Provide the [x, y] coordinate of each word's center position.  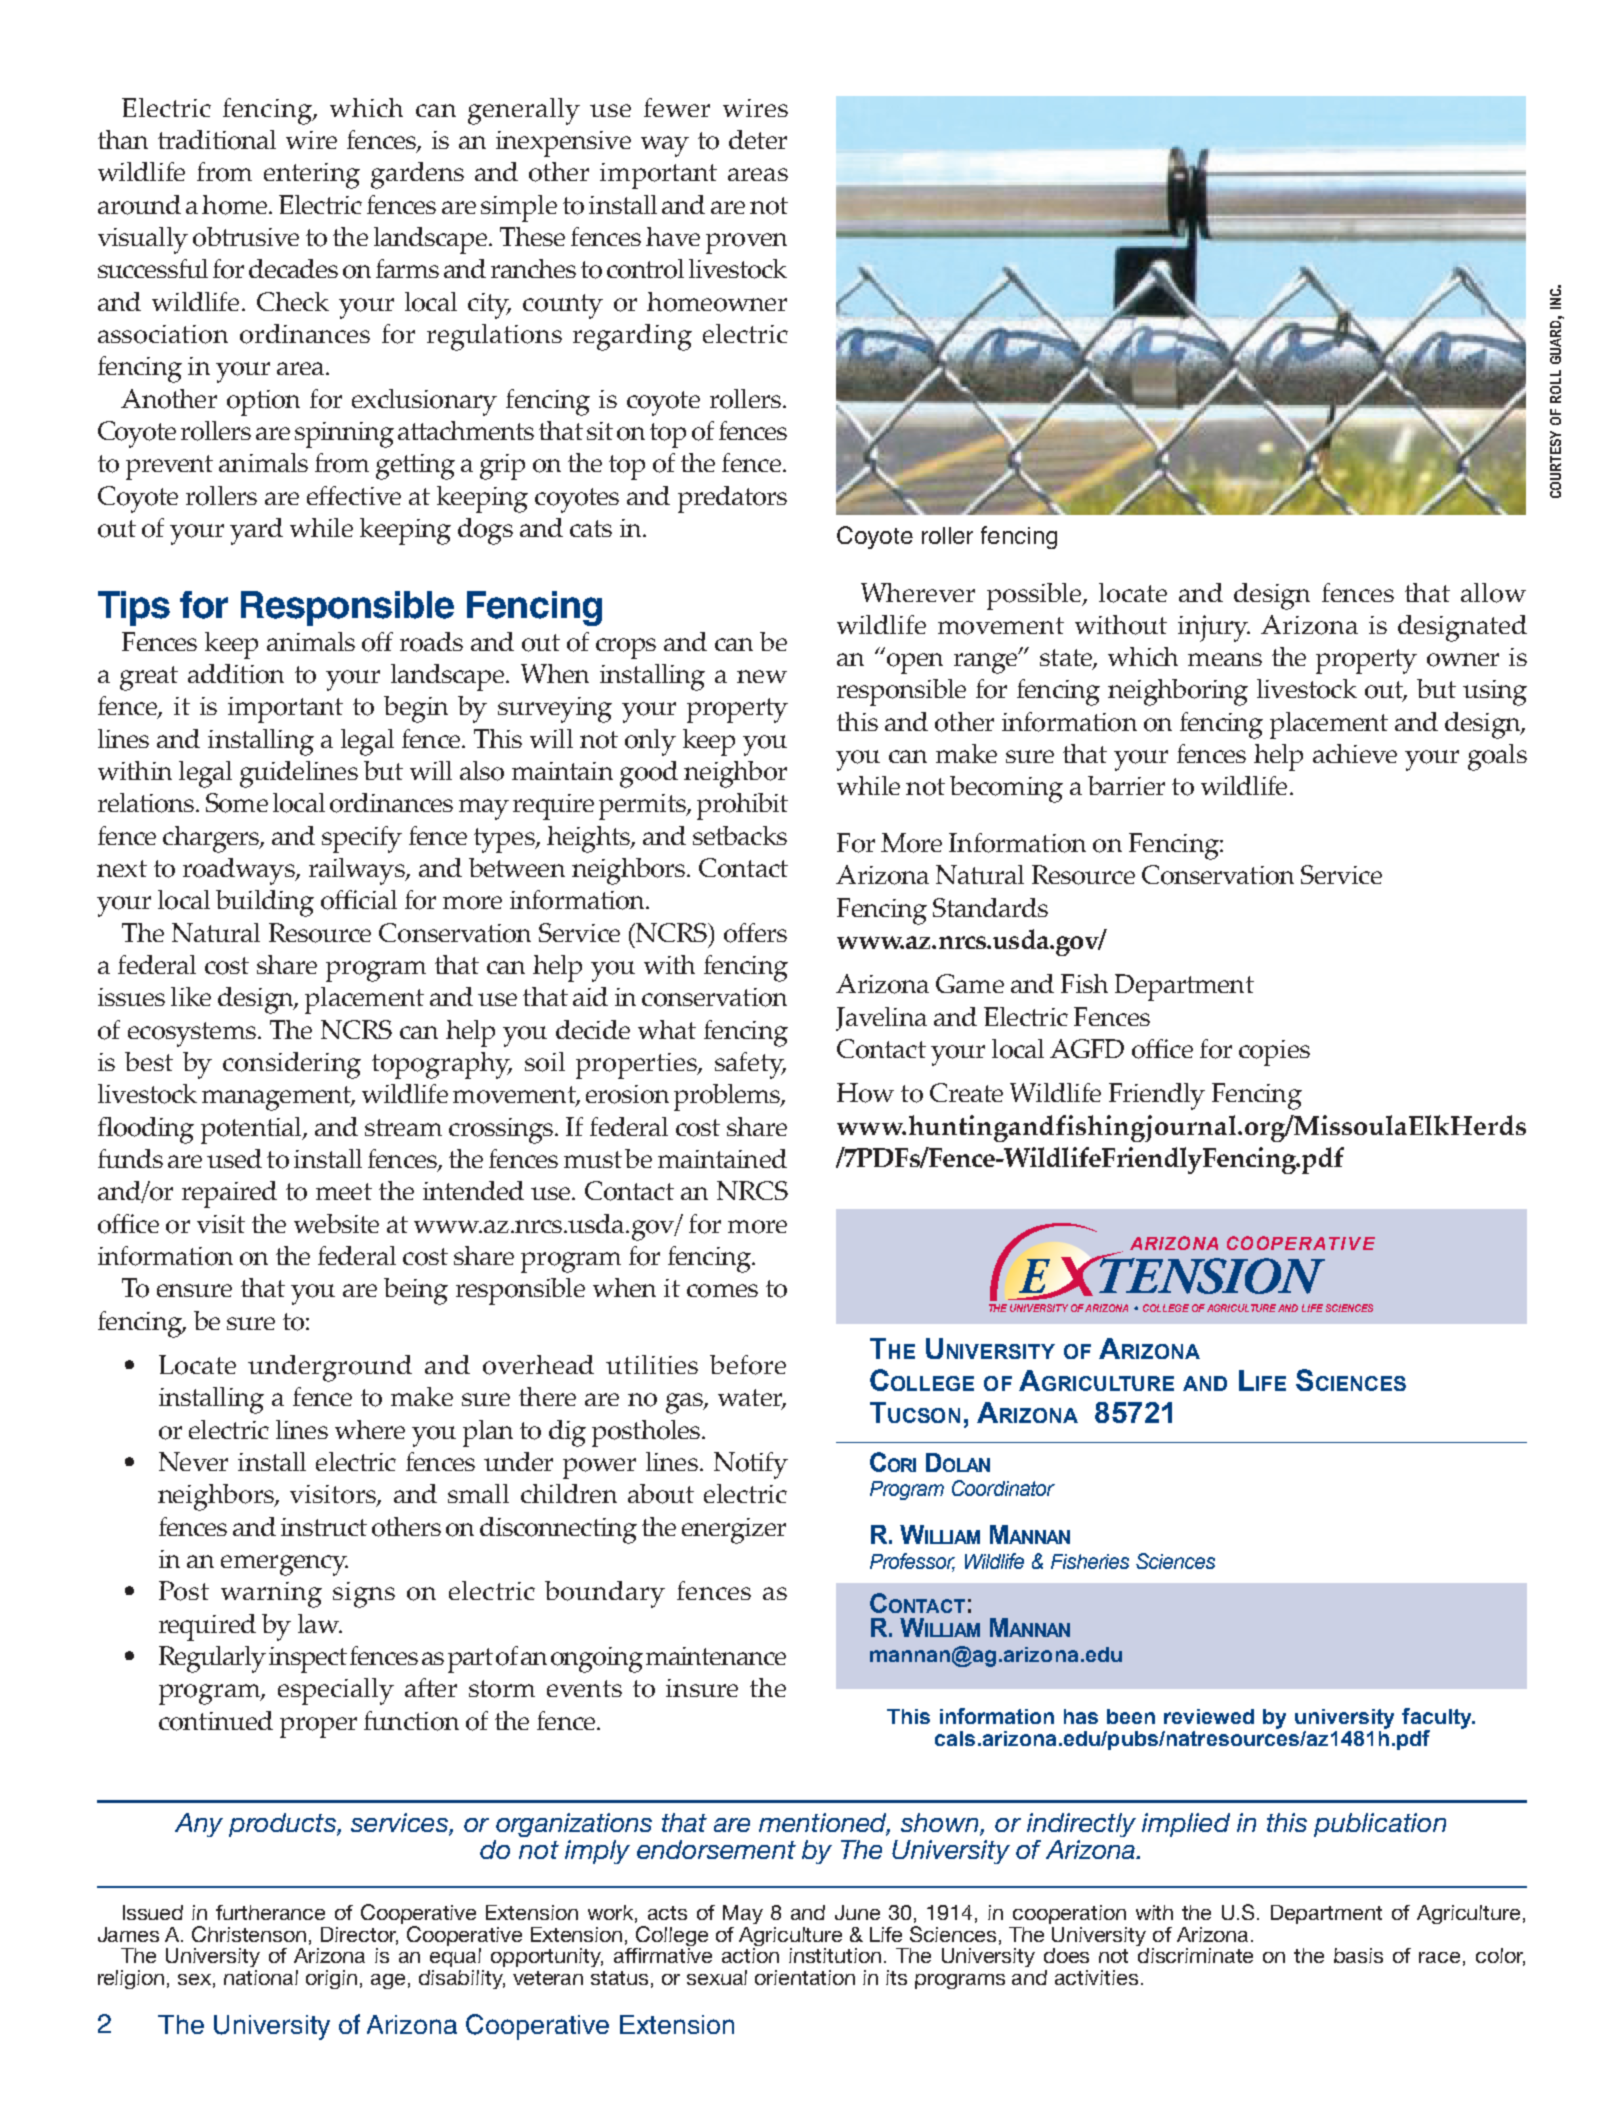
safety [750, 1065]
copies [1274, 1053]
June [857, 1912]
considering [292, 1065]
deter [758, 139]
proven [746, 243]
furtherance [270, 1912]
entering [312, 176]
